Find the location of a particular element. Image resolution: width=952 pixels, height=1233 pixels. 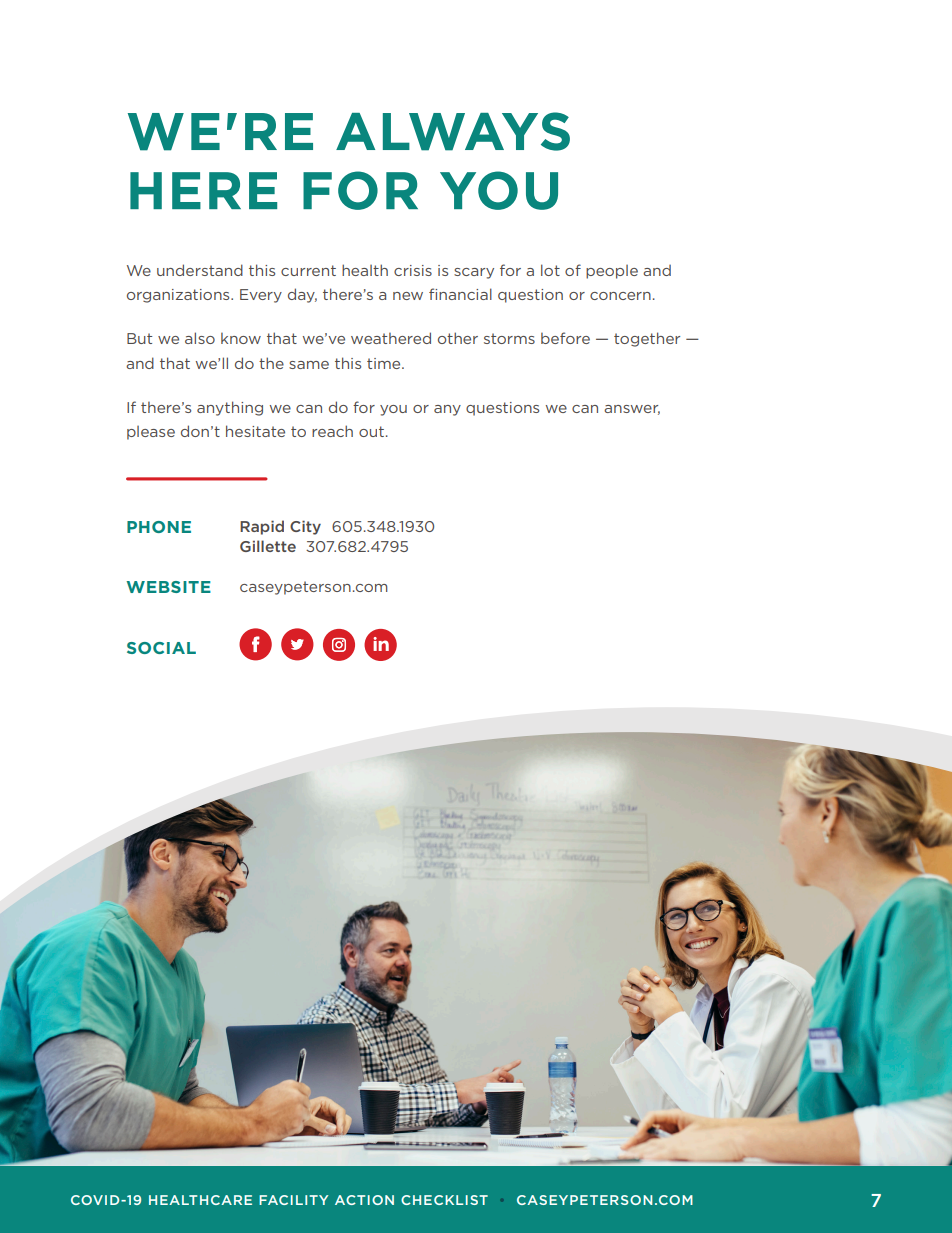

ALWAYS is located at coordinates (453, 131).
